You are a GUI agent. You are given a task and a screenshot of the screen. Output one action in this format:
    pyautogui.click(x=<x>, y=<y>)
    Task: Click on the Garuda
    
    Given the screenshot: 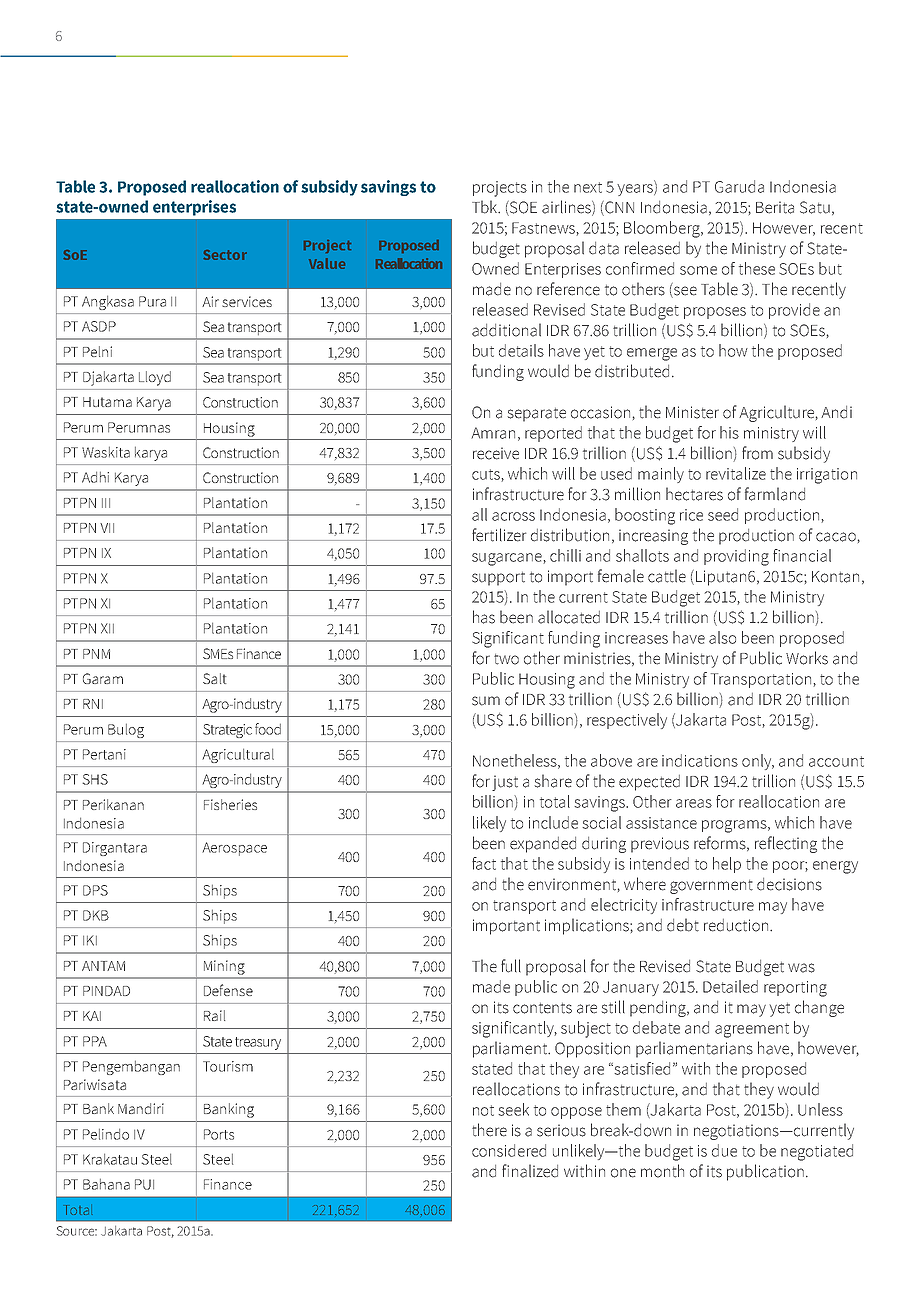 What is the action you would take?
    pyautogui.click(x=739, y=186)
